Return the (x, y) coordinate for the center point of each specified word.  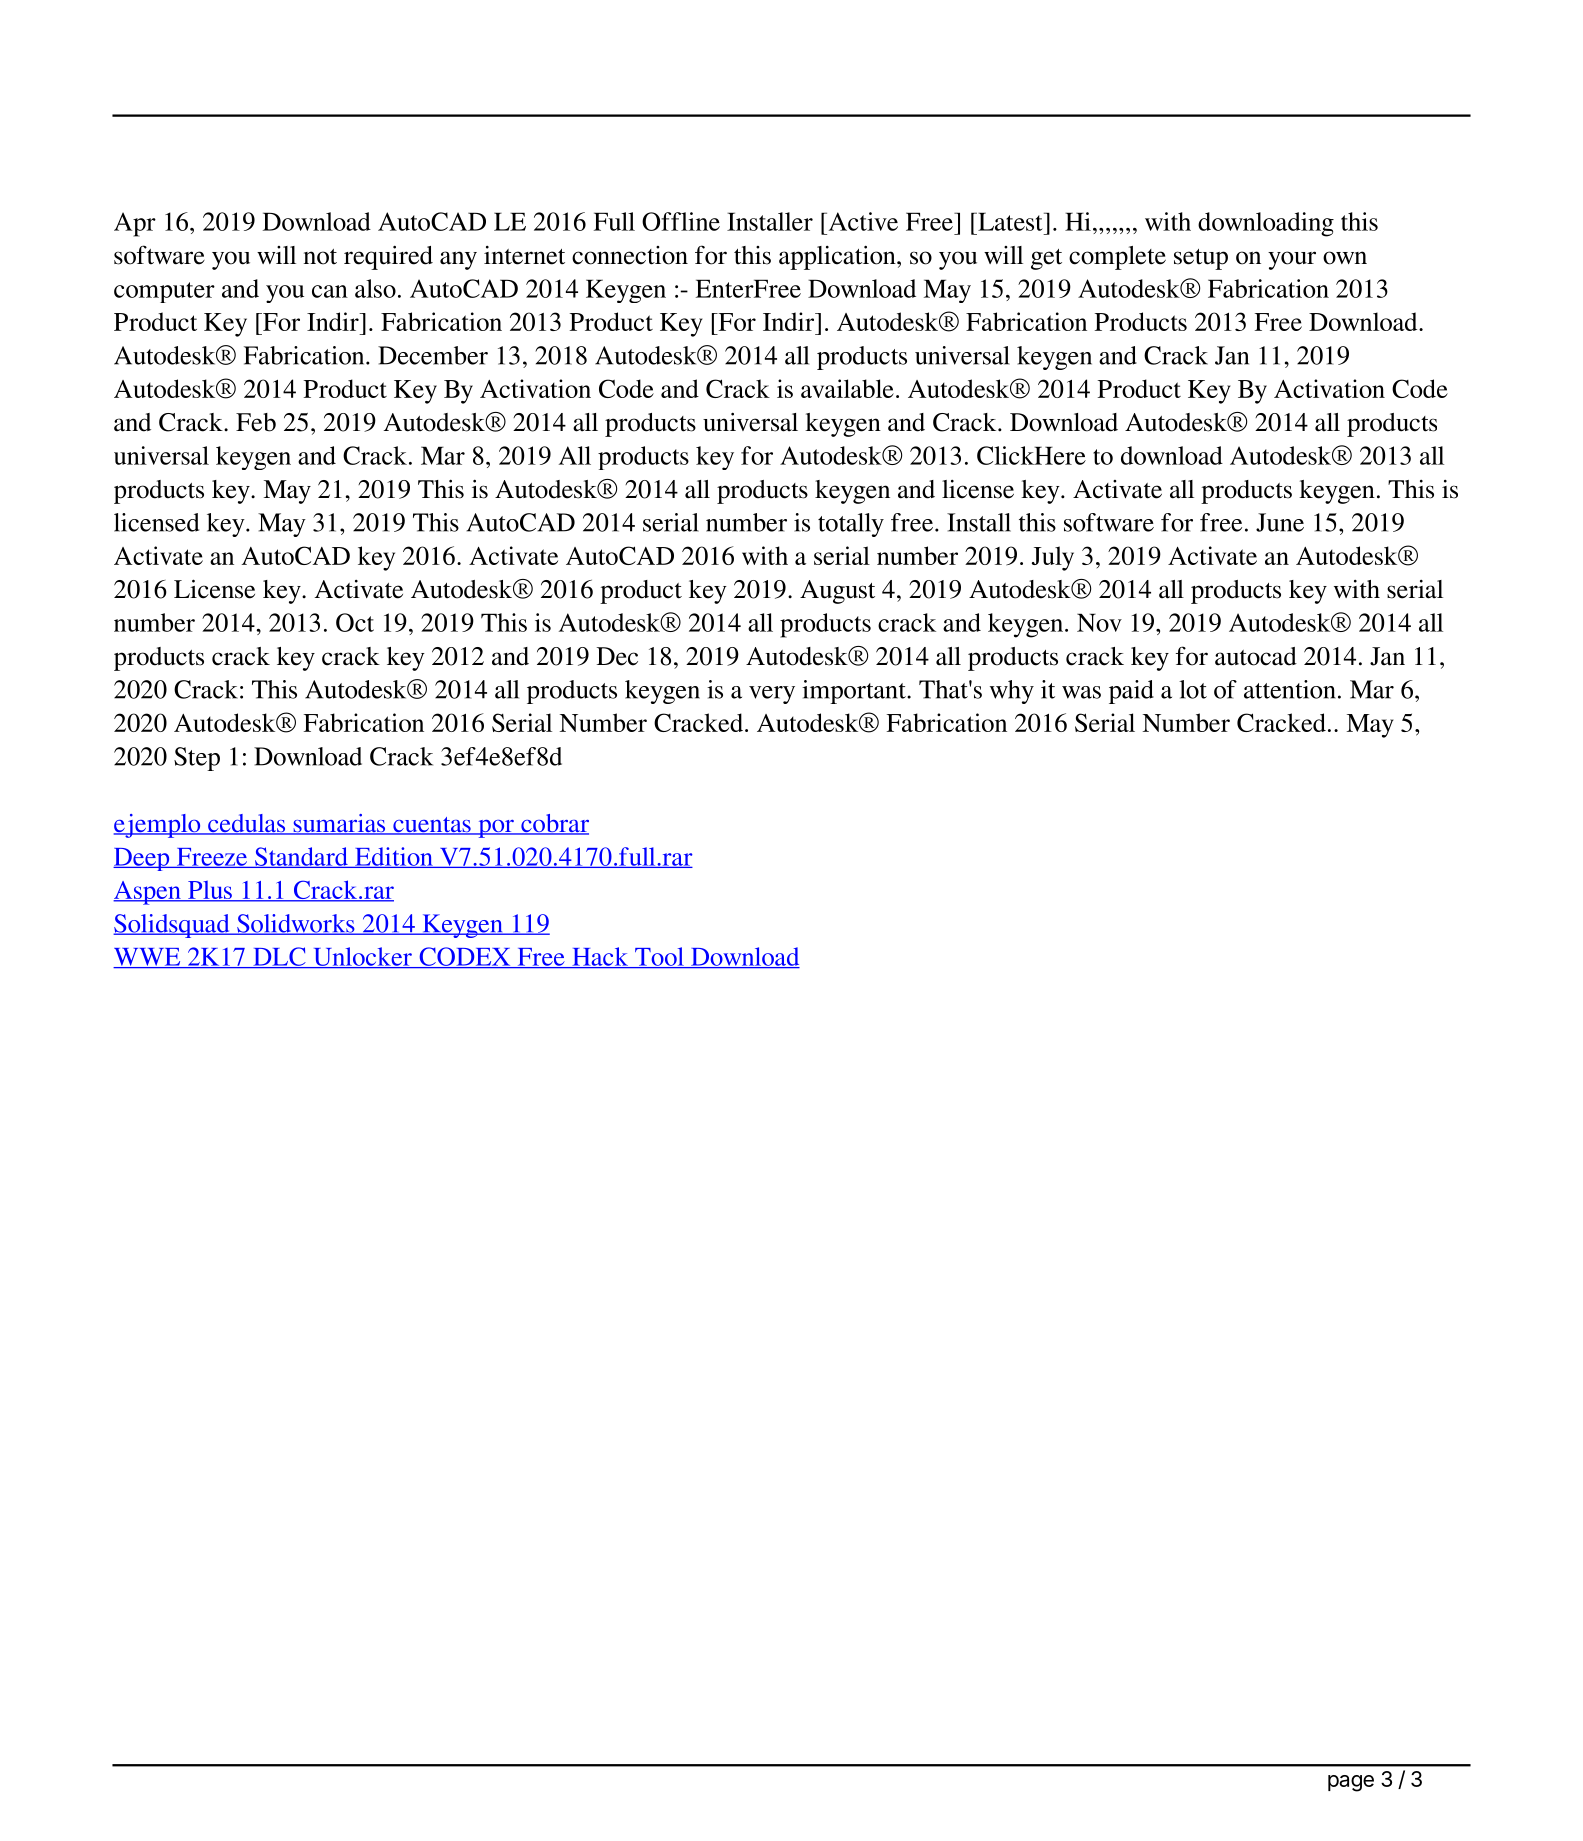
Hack (600, 957)
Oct (355, 622)
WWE (148, 958)
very (772, 695)
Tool (659, 957)
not (320, 257)
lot (1193, 689)
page (1351, 1783)
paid (1131, 692)
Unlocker (362, 957)
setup (1201, 259)
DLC (279, 957)
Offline (681, 221)
